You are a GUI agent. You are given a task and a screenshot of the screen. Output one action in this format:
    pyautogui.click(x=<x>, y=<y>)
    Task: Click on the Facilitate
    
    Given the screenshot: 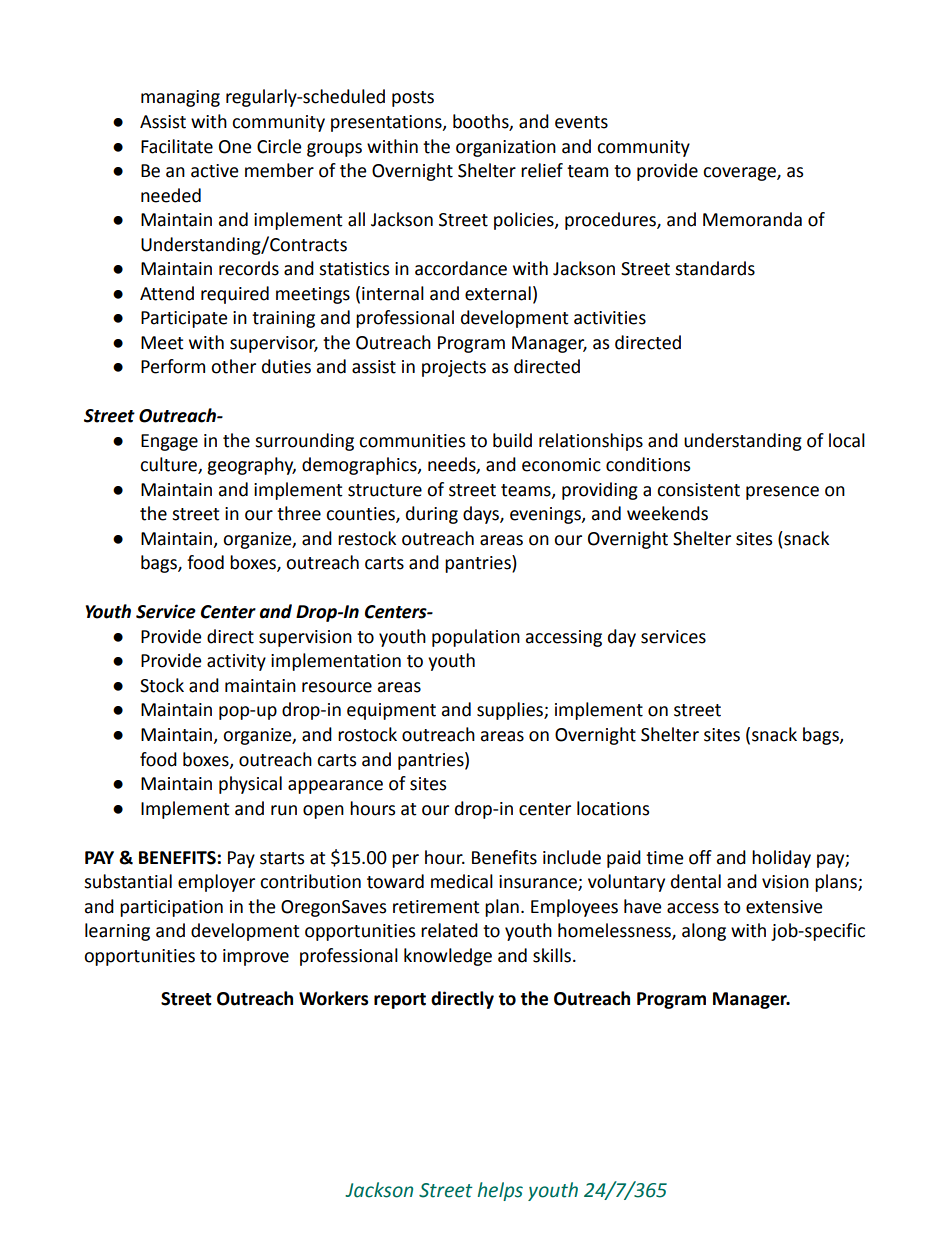 What is the action you would take?
    pyautogui.click(x=177, y=146)
